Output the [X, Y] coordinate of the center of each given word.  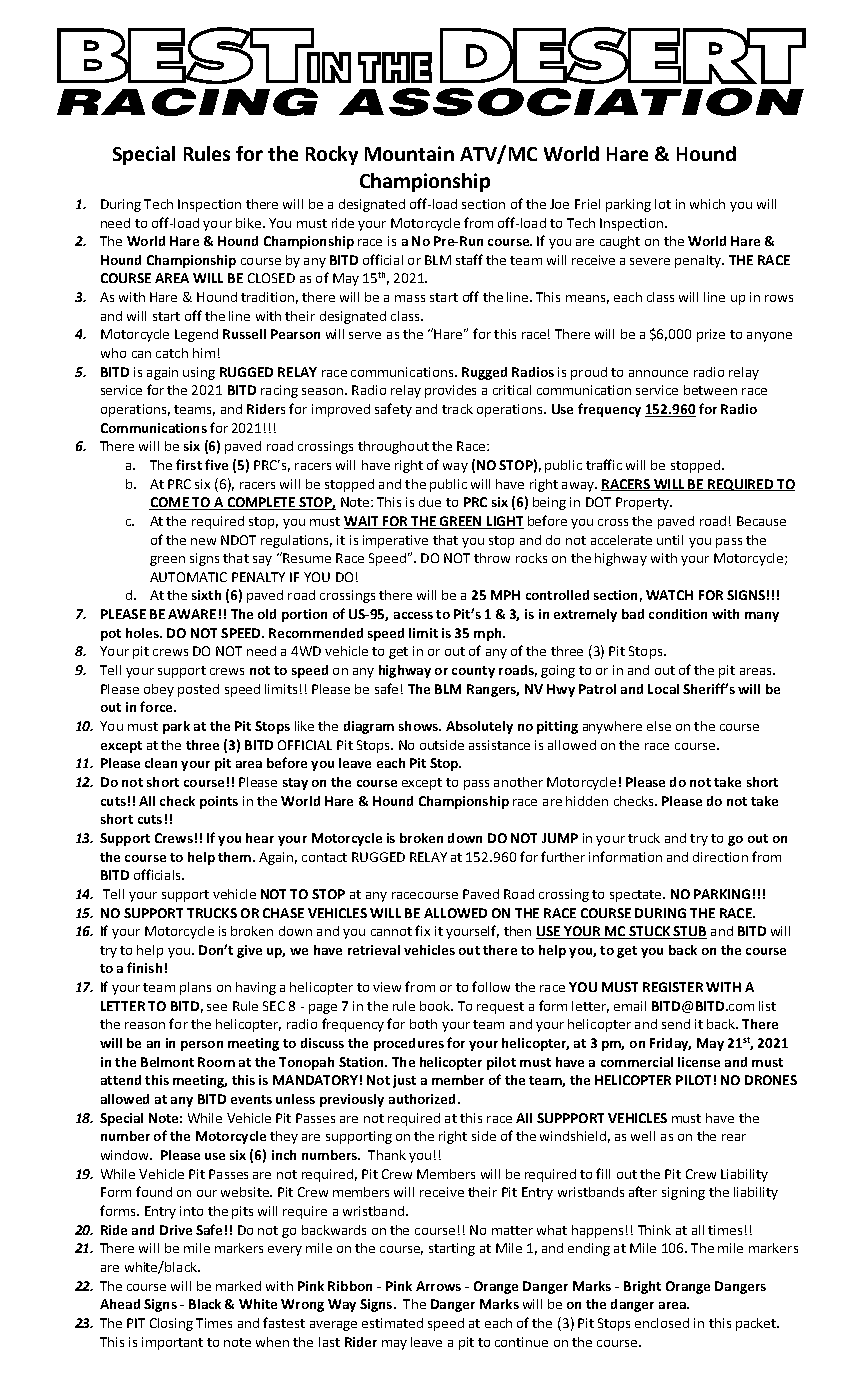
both [423, 1024]
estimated [392, 1323]
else [659, 726]
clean [161, 763]
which [707, 204]
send [676, 1024]
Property [643, 503]
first [189, 464]
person [202, 1046]
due [430, 502]
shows [419, 726]
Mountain [409, 153]
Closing [171, 1324]
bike [248, 223]
